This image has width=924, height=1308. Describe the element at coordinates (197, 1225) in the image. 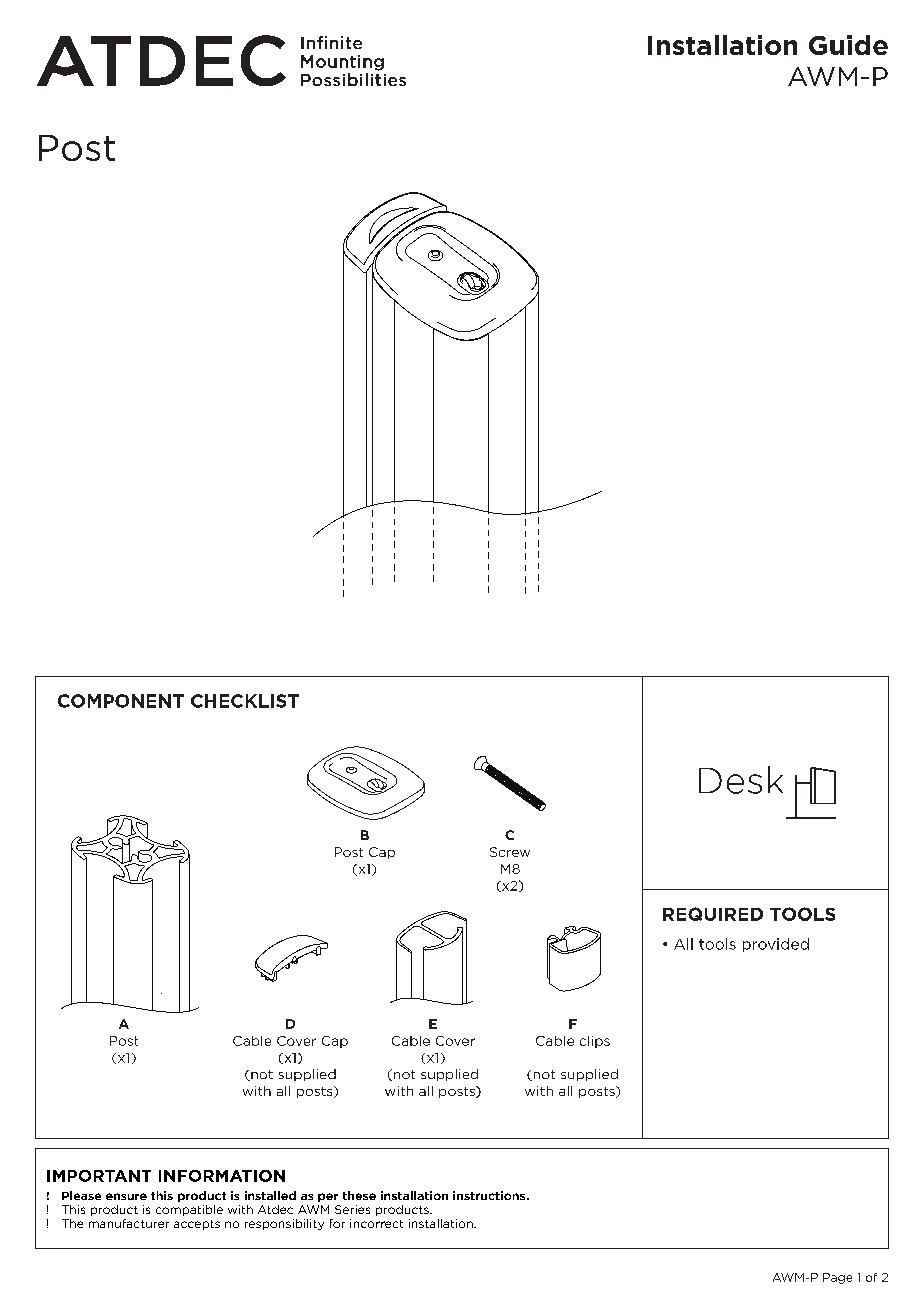

I see `accepts` at that location.
